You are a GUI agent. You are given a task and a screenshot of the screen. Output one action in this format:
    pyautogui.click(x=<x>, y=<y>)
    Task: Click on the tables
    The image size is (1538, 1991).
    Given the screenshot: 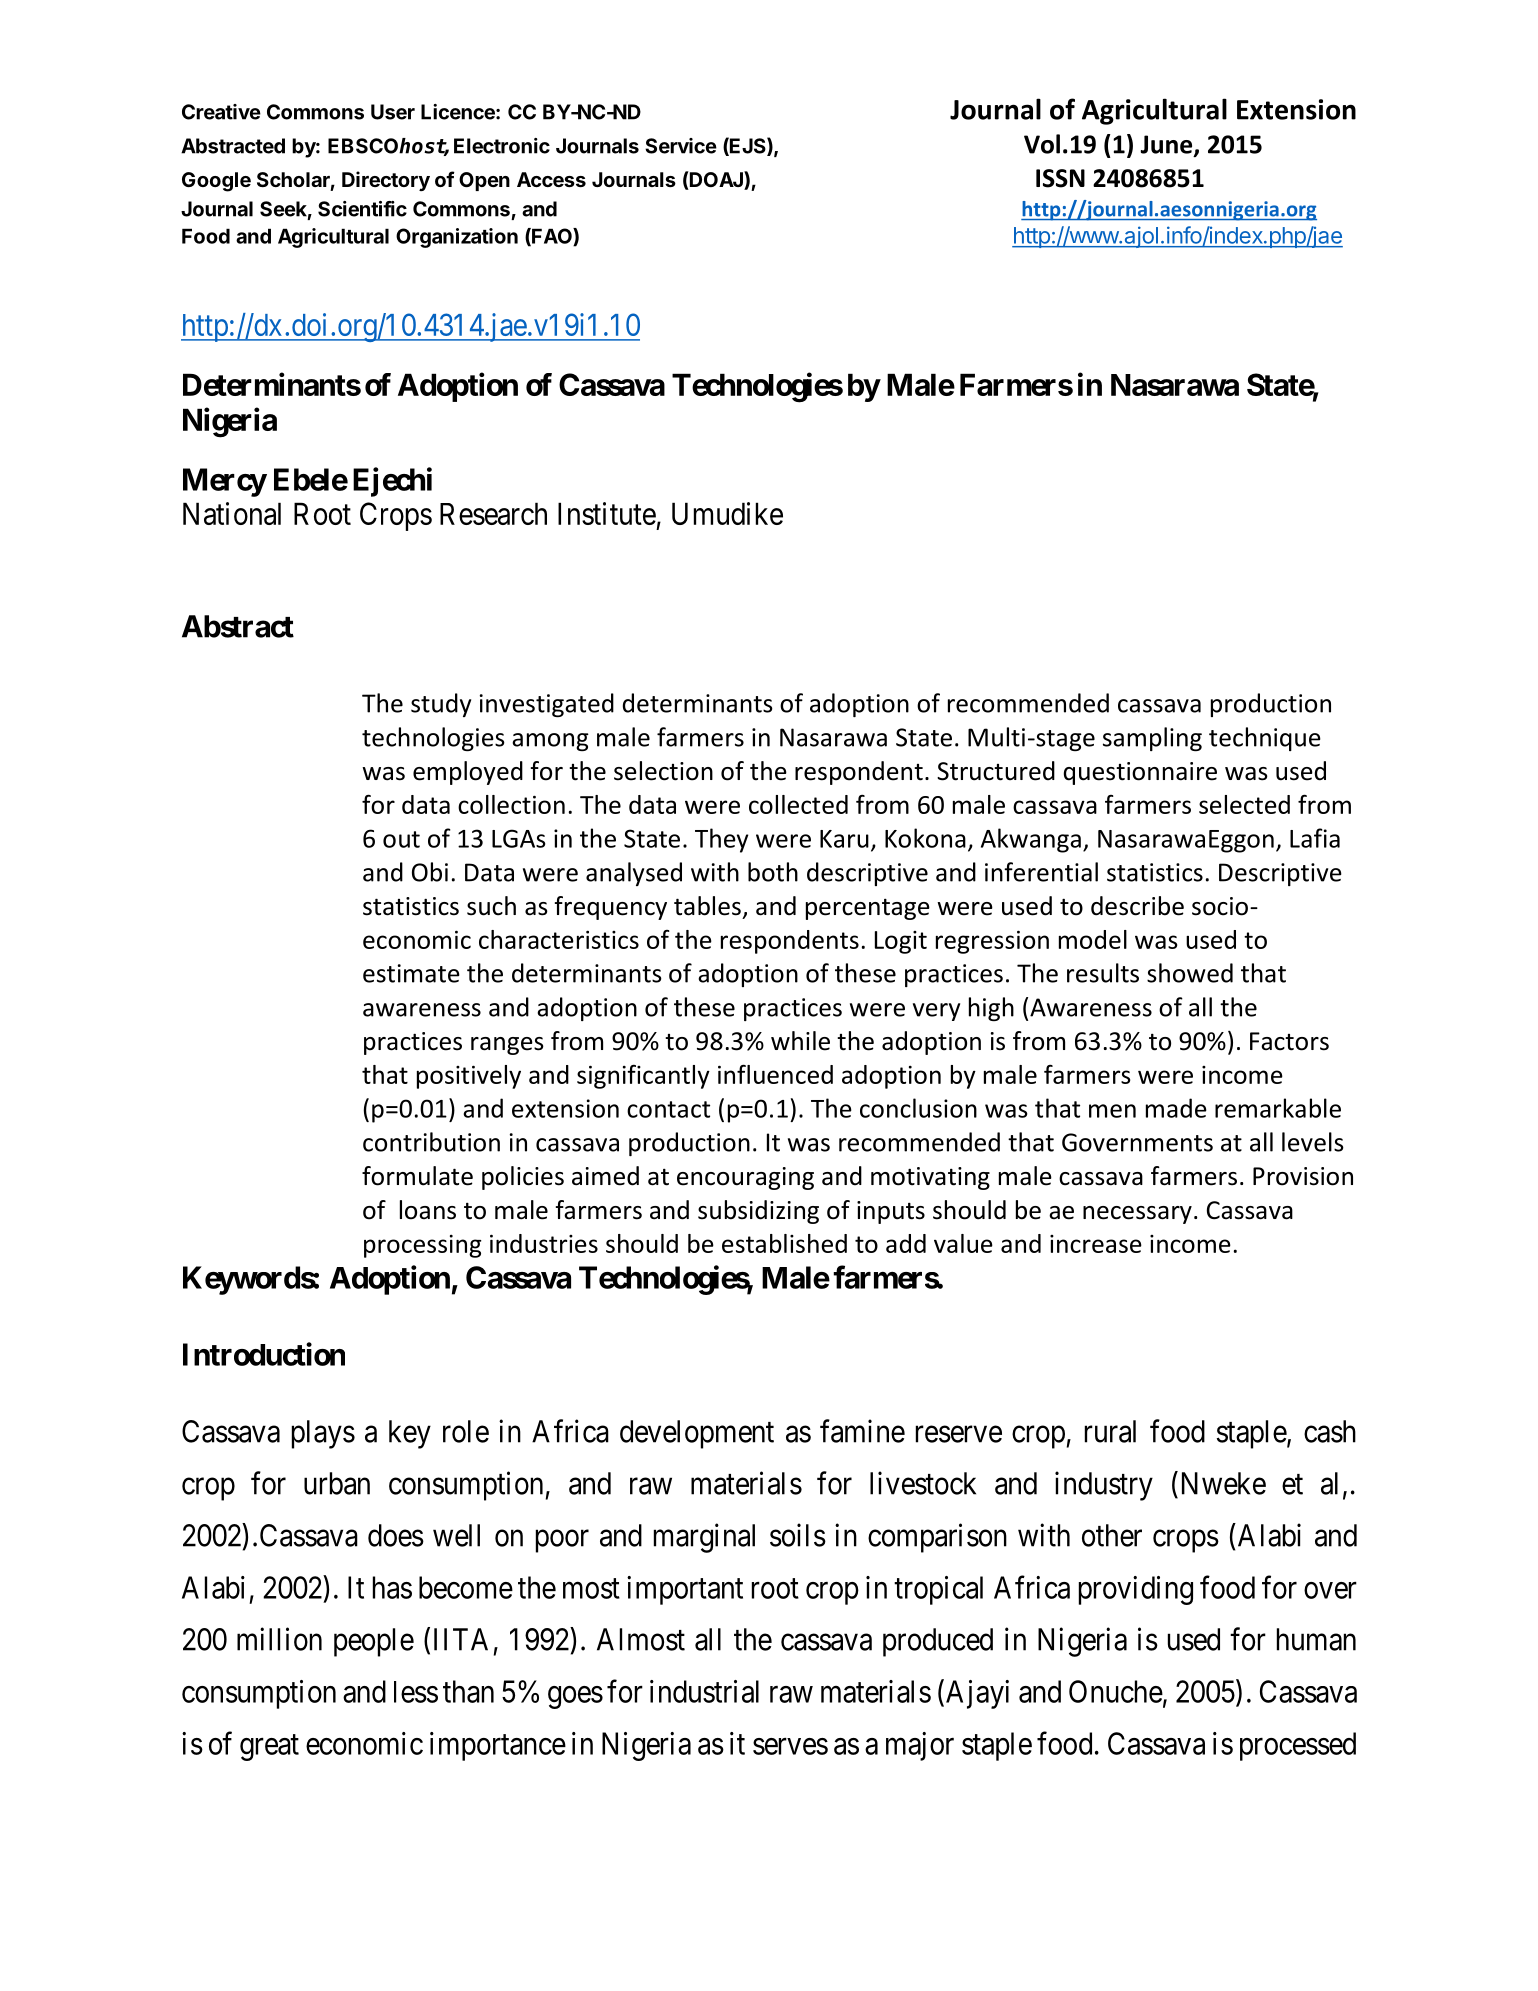 What is the action you would take?
    pyautogui.click(x=707, y=906)
